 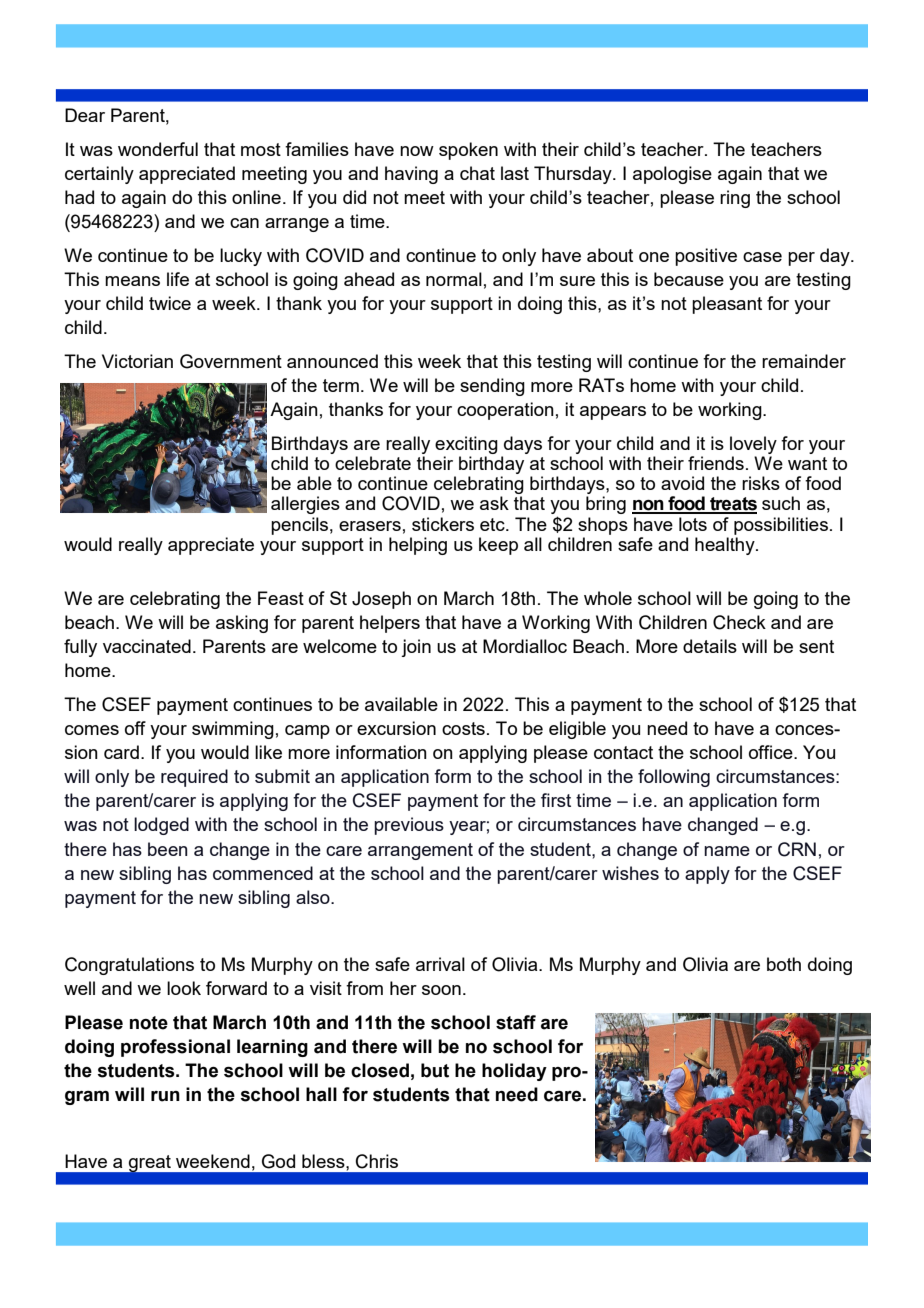 I want to click on wonderful, so click(x=158, y=149).
